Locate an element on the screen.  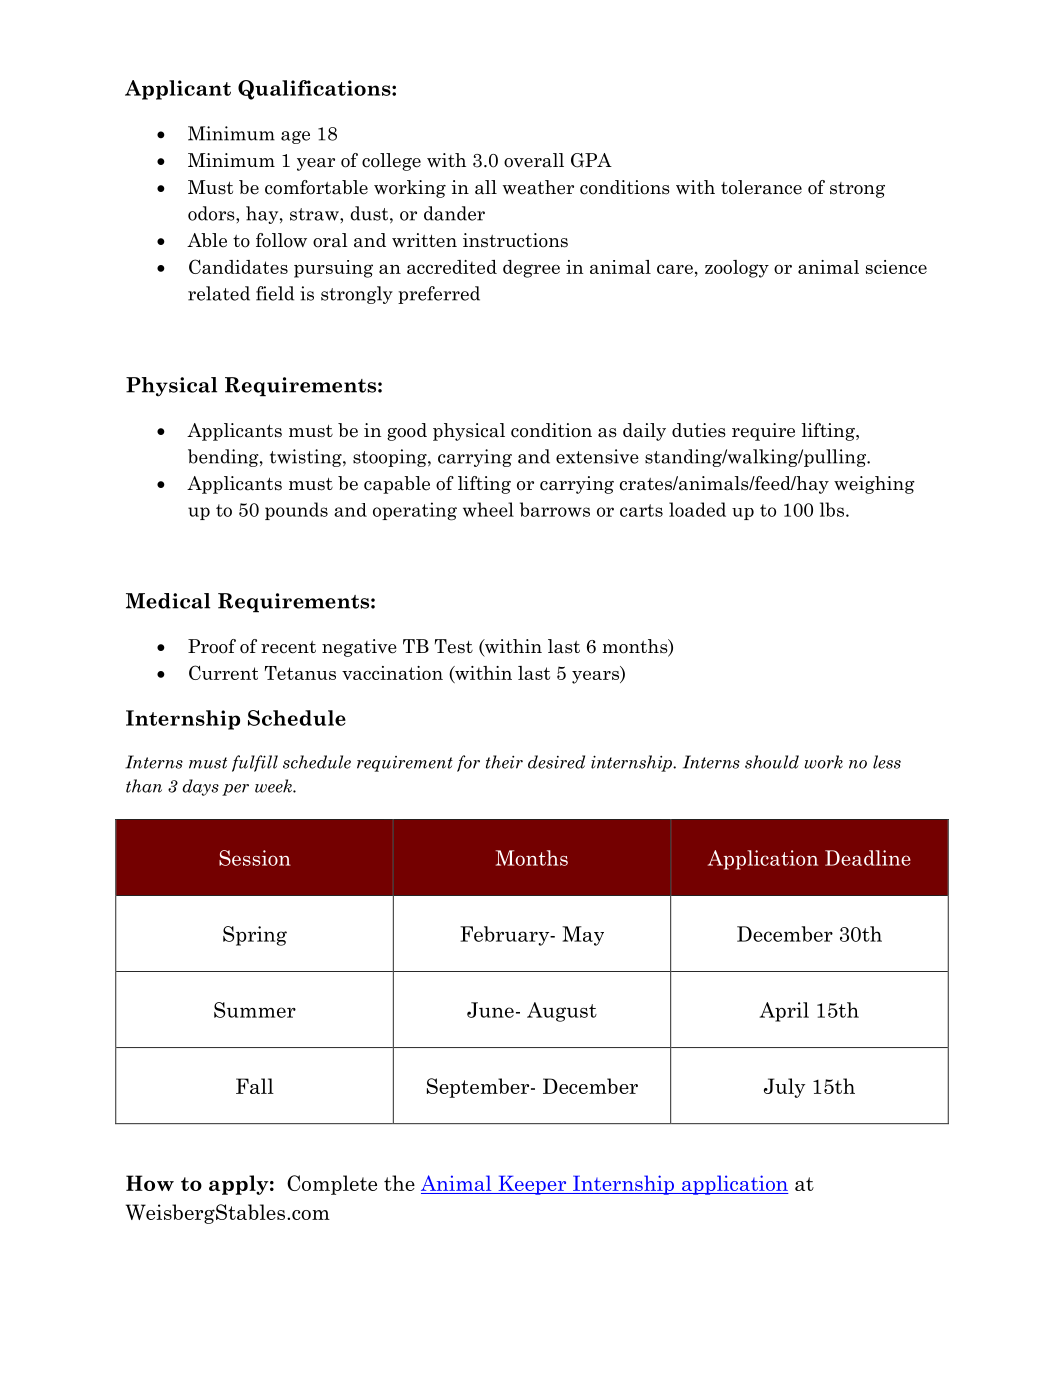
fulfill is located at coordinates (255, 763).
